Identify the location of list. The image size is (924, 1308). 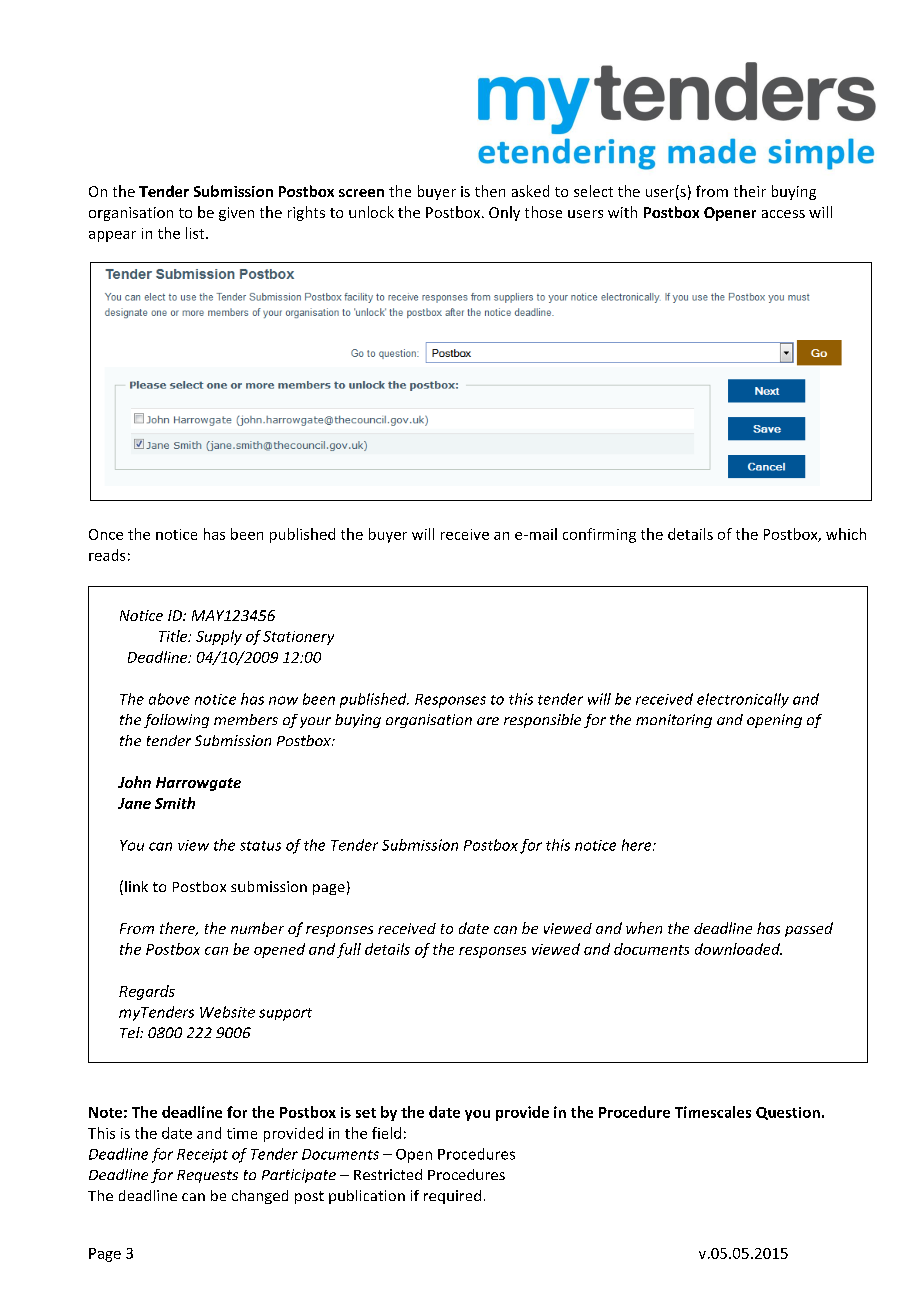
(196, 233).
